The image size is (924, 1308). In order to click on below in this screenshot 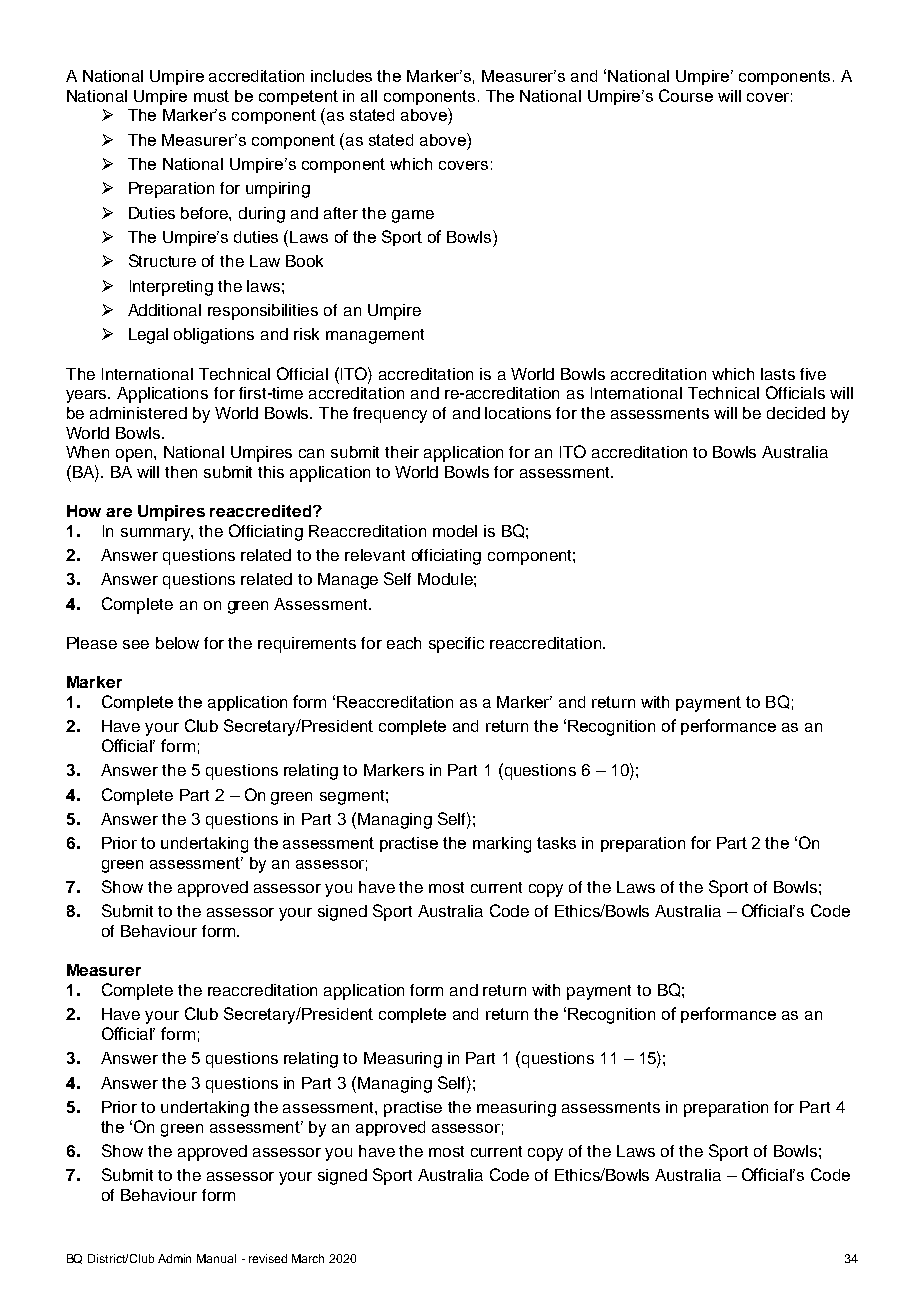, I will do `click(177, 643)`.
